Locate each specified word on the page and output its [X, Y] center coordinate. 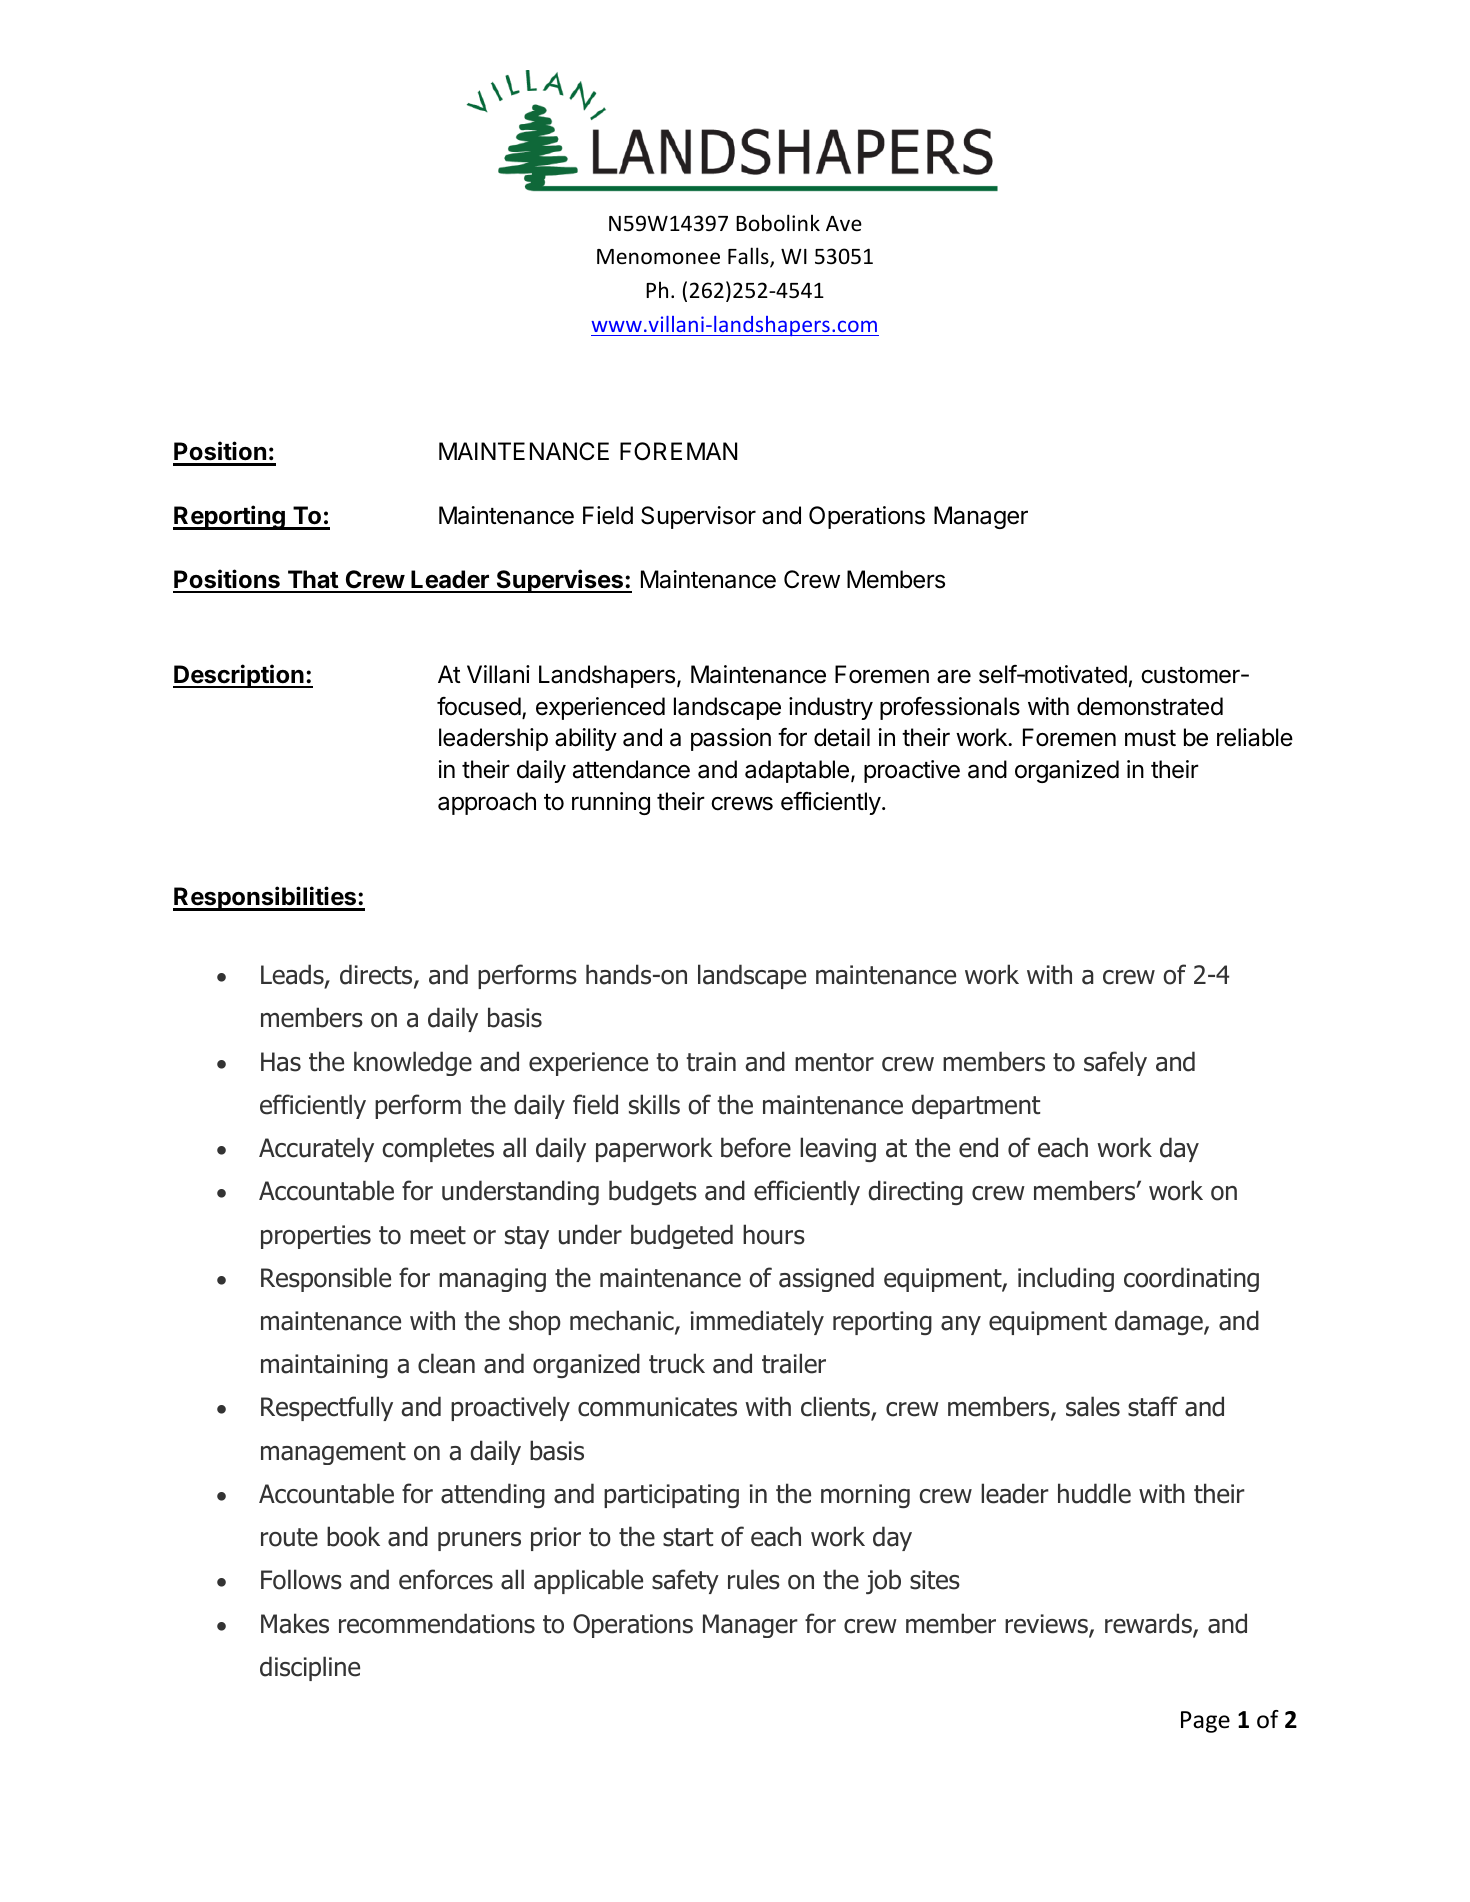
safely [1115, 1063]
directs [377, 975]
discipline [310, 1668]
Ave [844, 224]
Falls [749, 257]
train [711, 1062]
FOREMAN [678, 451]
